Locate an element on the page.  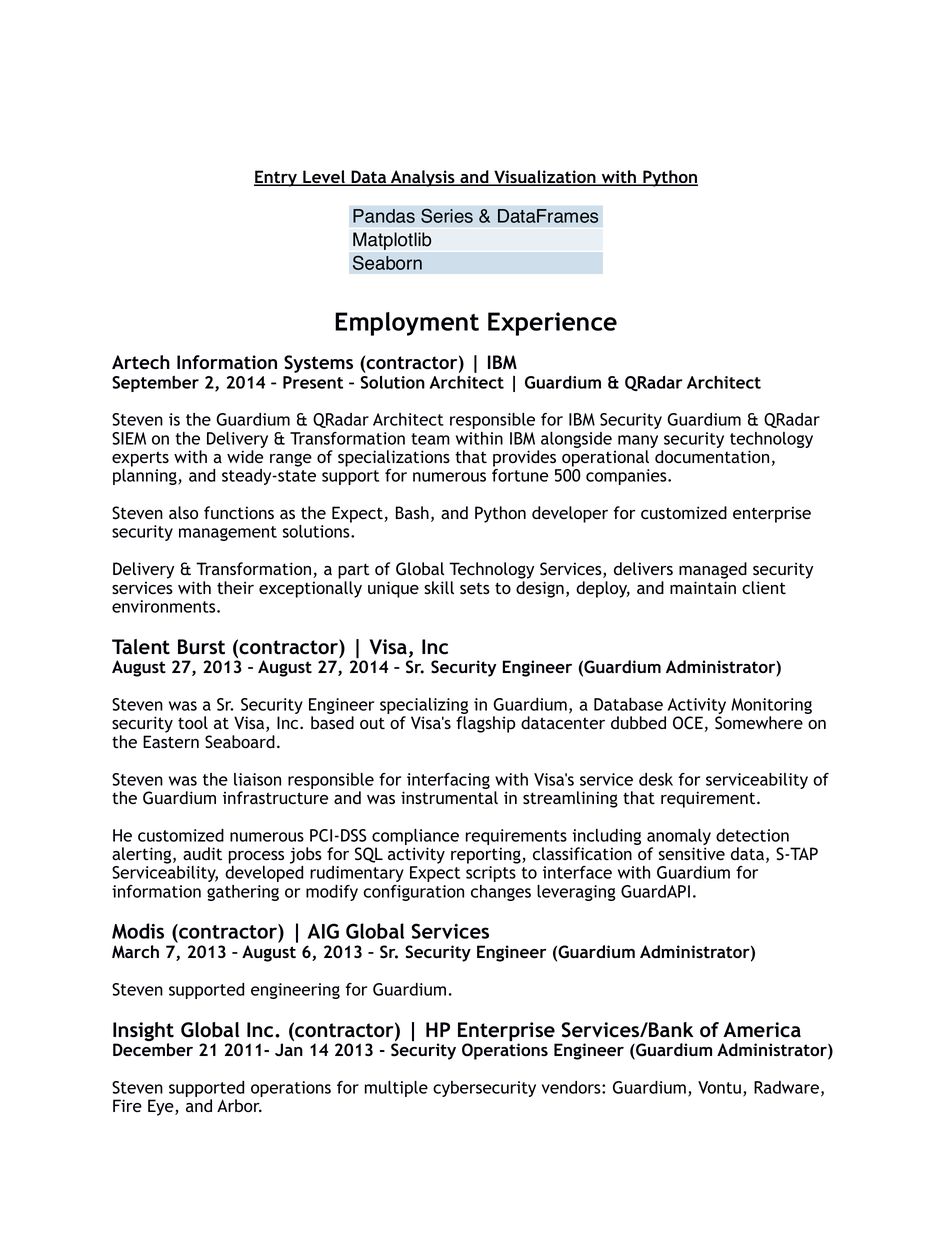
multiple is located at coordinates (396, 1089).
